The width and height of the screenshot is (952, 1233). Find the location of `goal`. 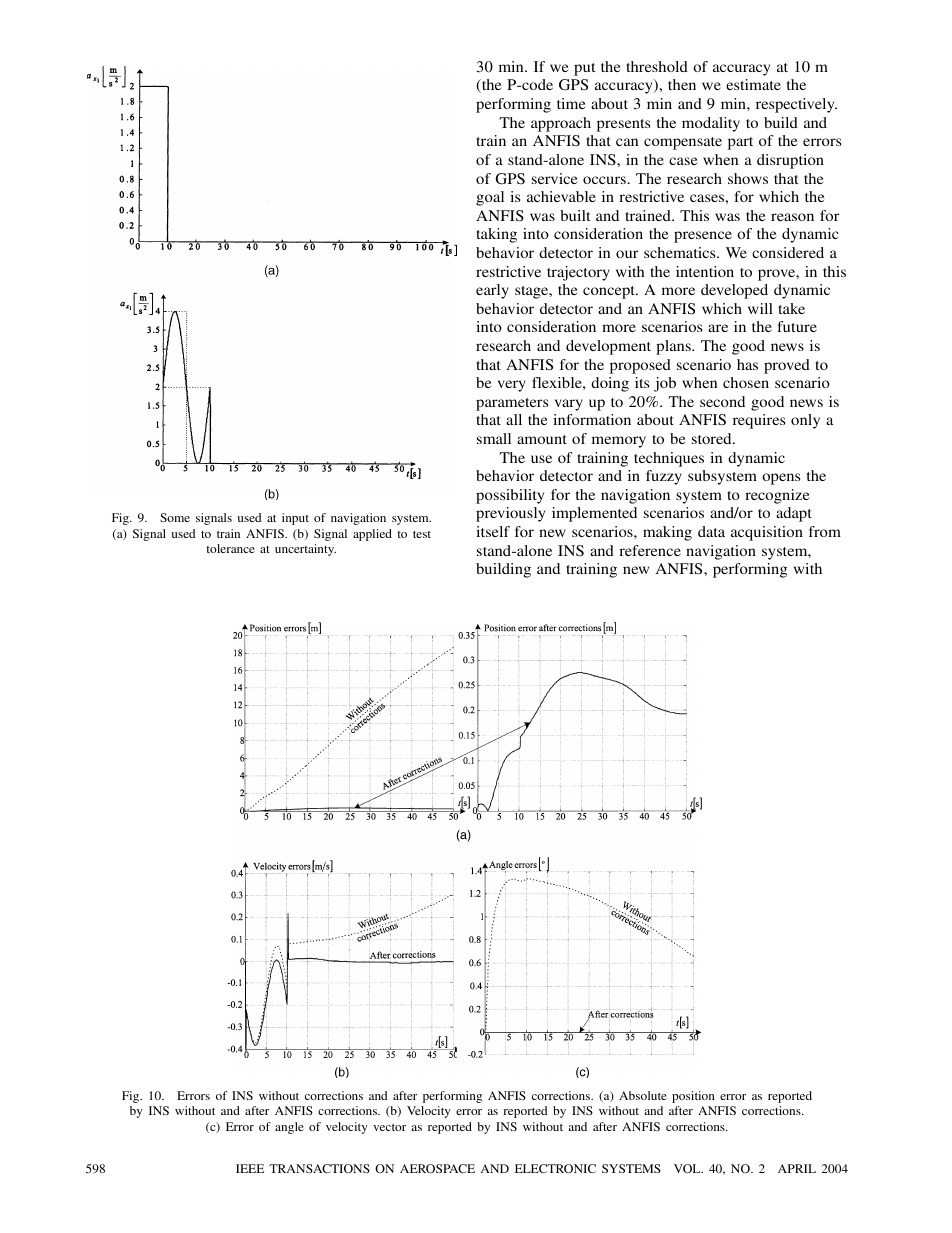

goal is located at coordinates (490, 198).
